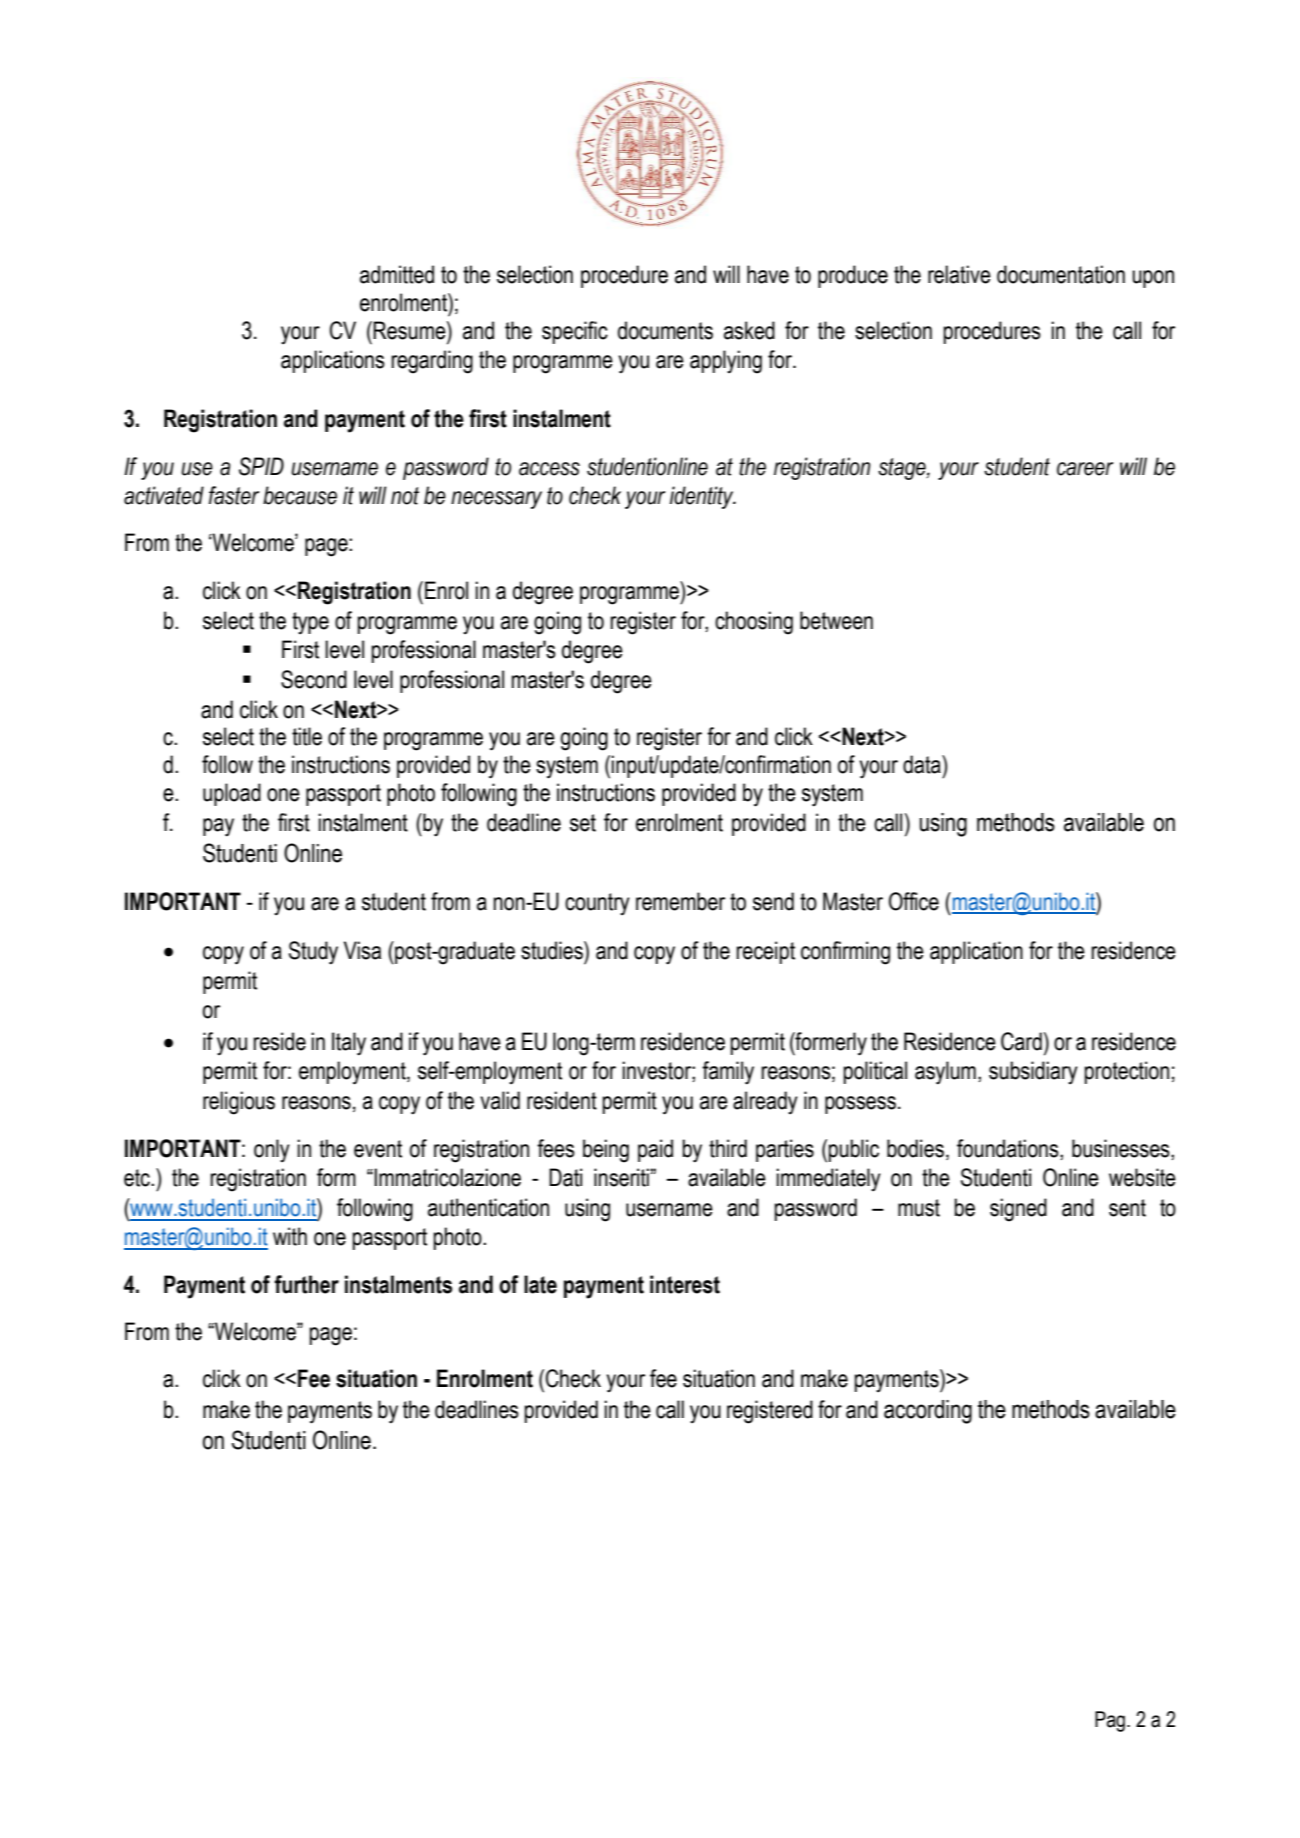 This page has height=1838, width=1300. Describe the element at coordinates (914, 901) in the page. I see `Office` at that location.
